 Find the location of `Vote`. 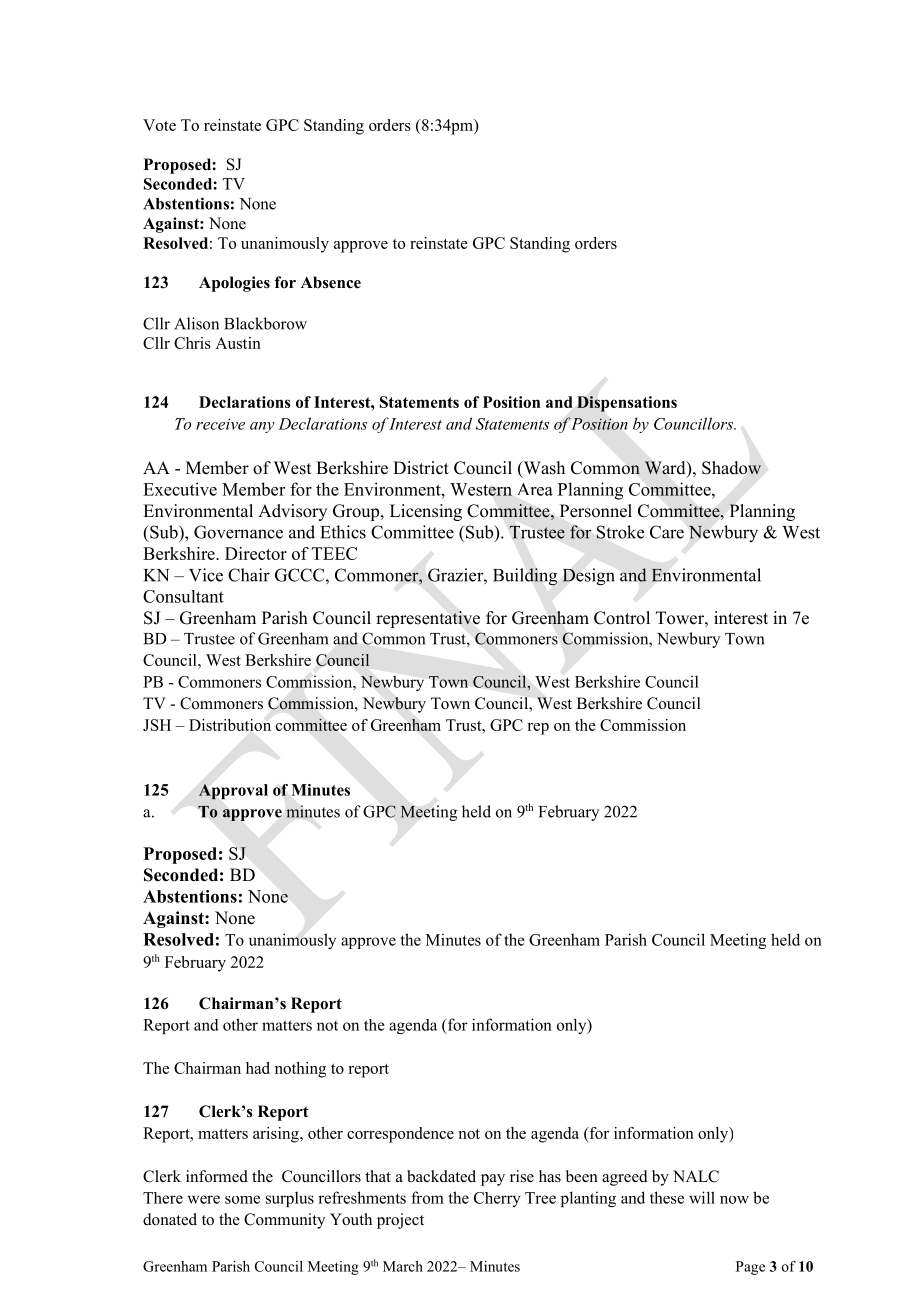

Vote is located at coordinates (159, 125).
